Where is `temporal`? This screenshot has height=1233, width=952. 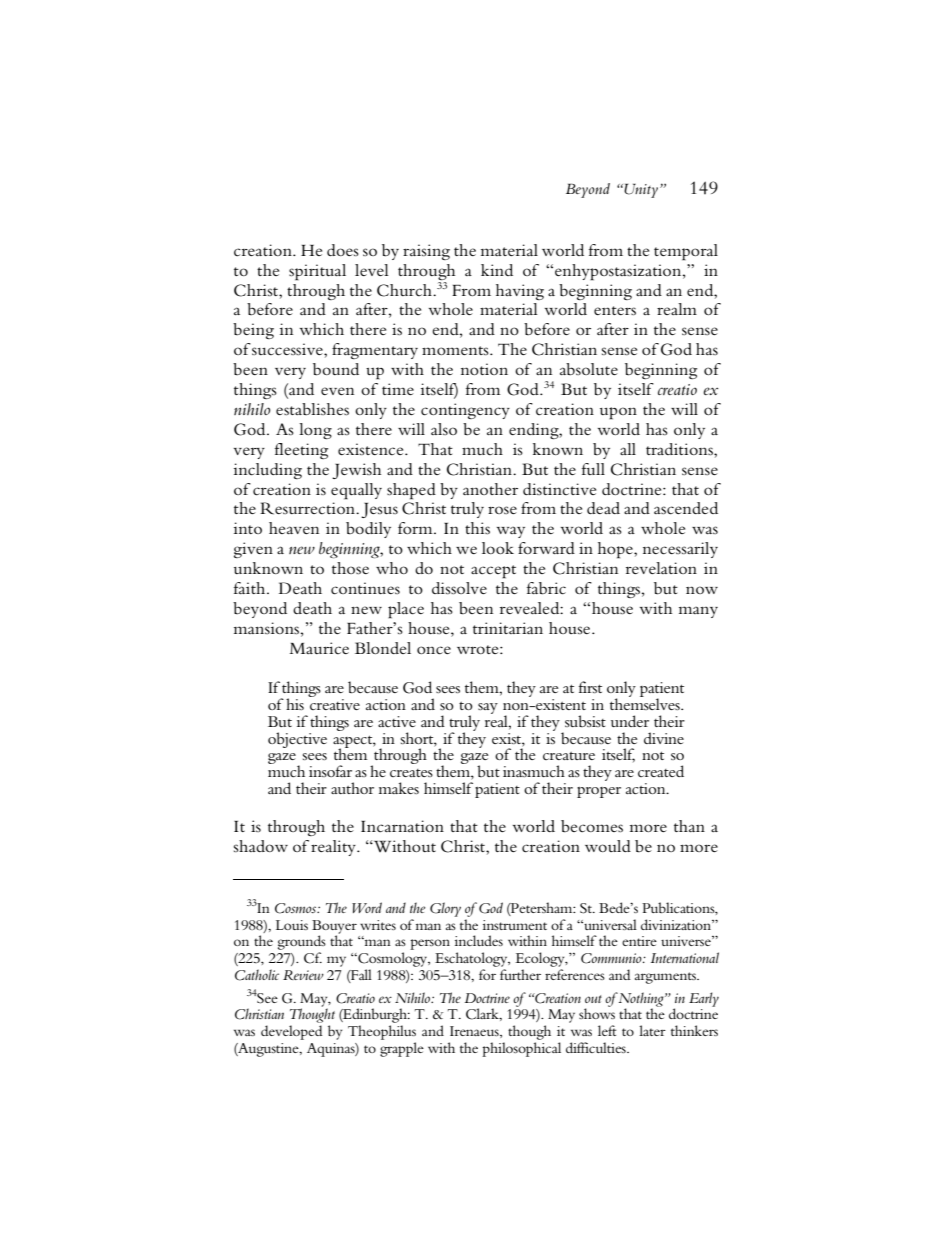
temporal is located at coordinates (686, 252).
